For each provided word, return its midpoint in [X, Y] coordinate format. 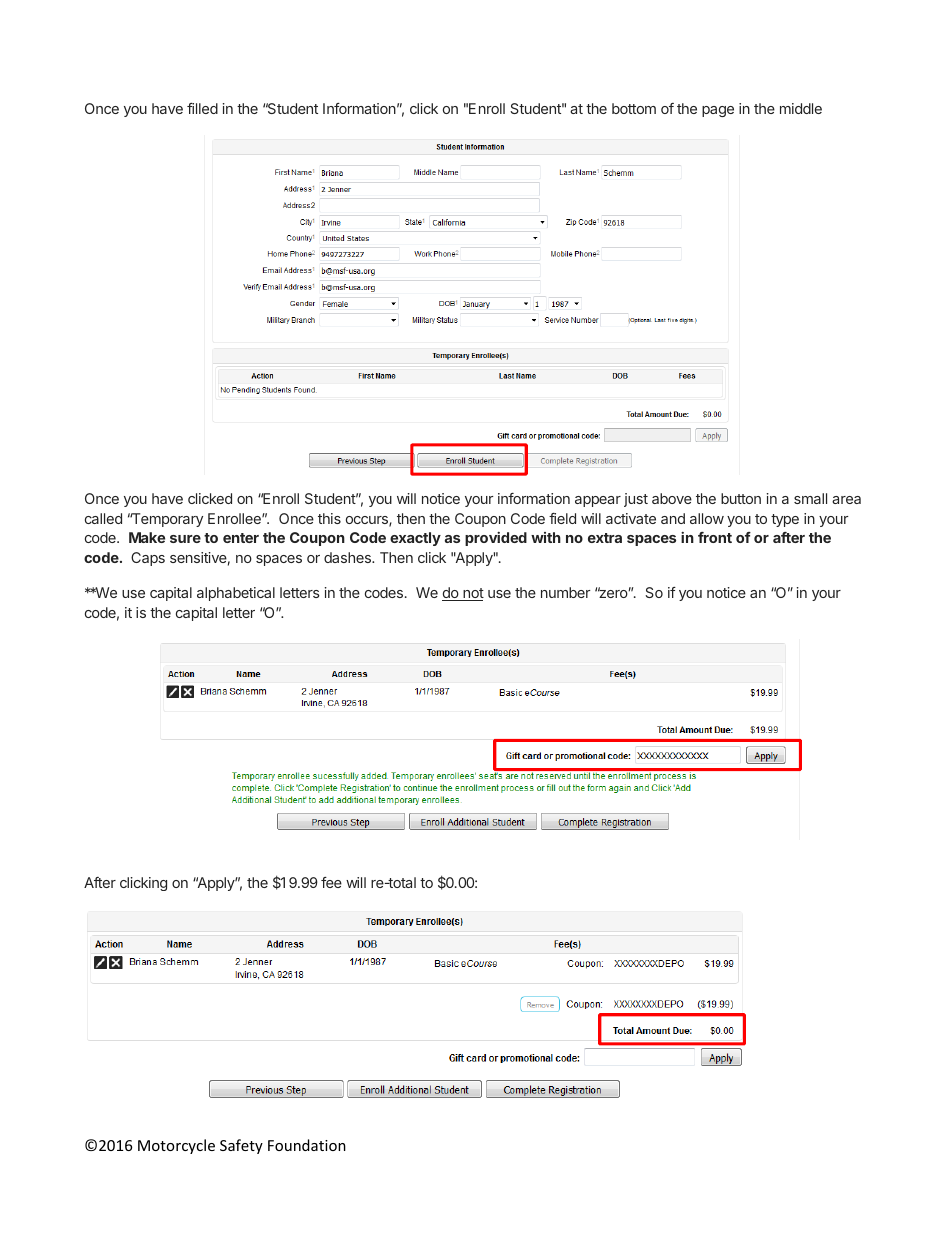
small [810, 498]
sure [185, 539]
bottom [634, 108]
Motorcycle [176, 1146]
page [718, 111]
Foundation [307, 1145]
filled [202, 108]
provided [496, 539]
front [715, 537]
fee [331, 882]
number [565, 592]
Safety [241, 1146]
